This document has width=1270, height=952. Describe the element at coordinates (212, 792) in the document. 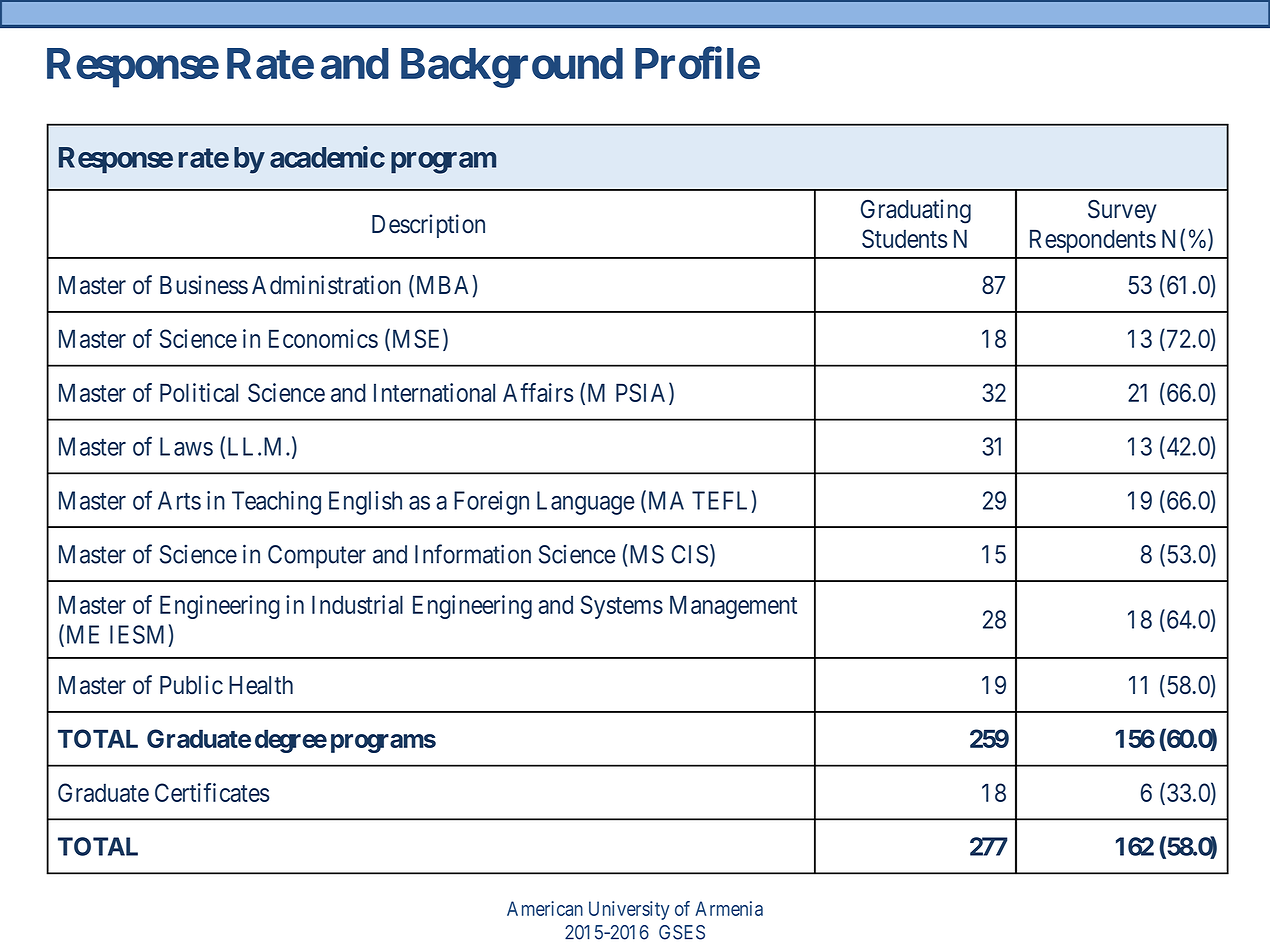

I see `Certificates` at that location.
